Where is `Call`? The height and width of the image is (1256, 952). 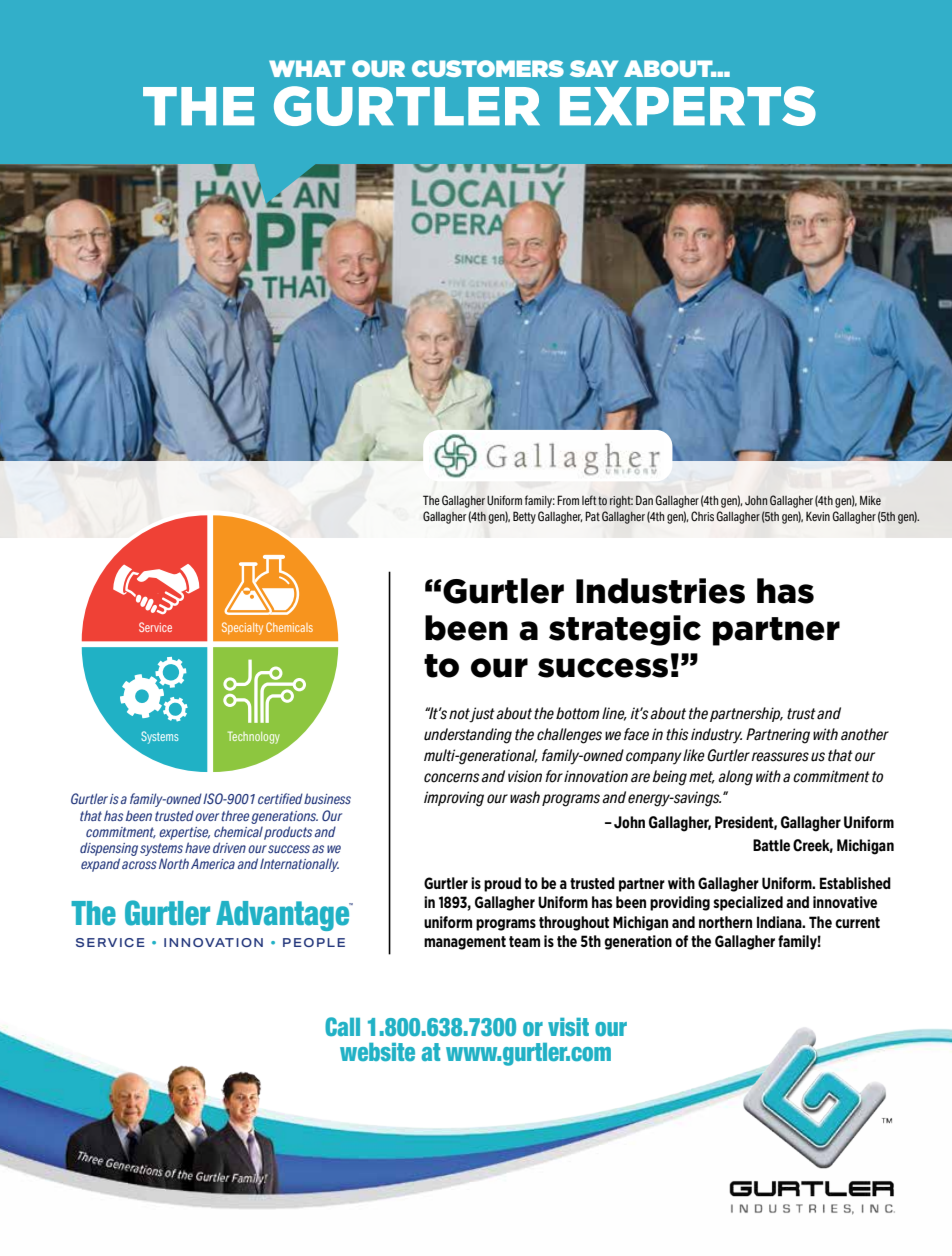 Call is located at coordinates (342, 1026).
